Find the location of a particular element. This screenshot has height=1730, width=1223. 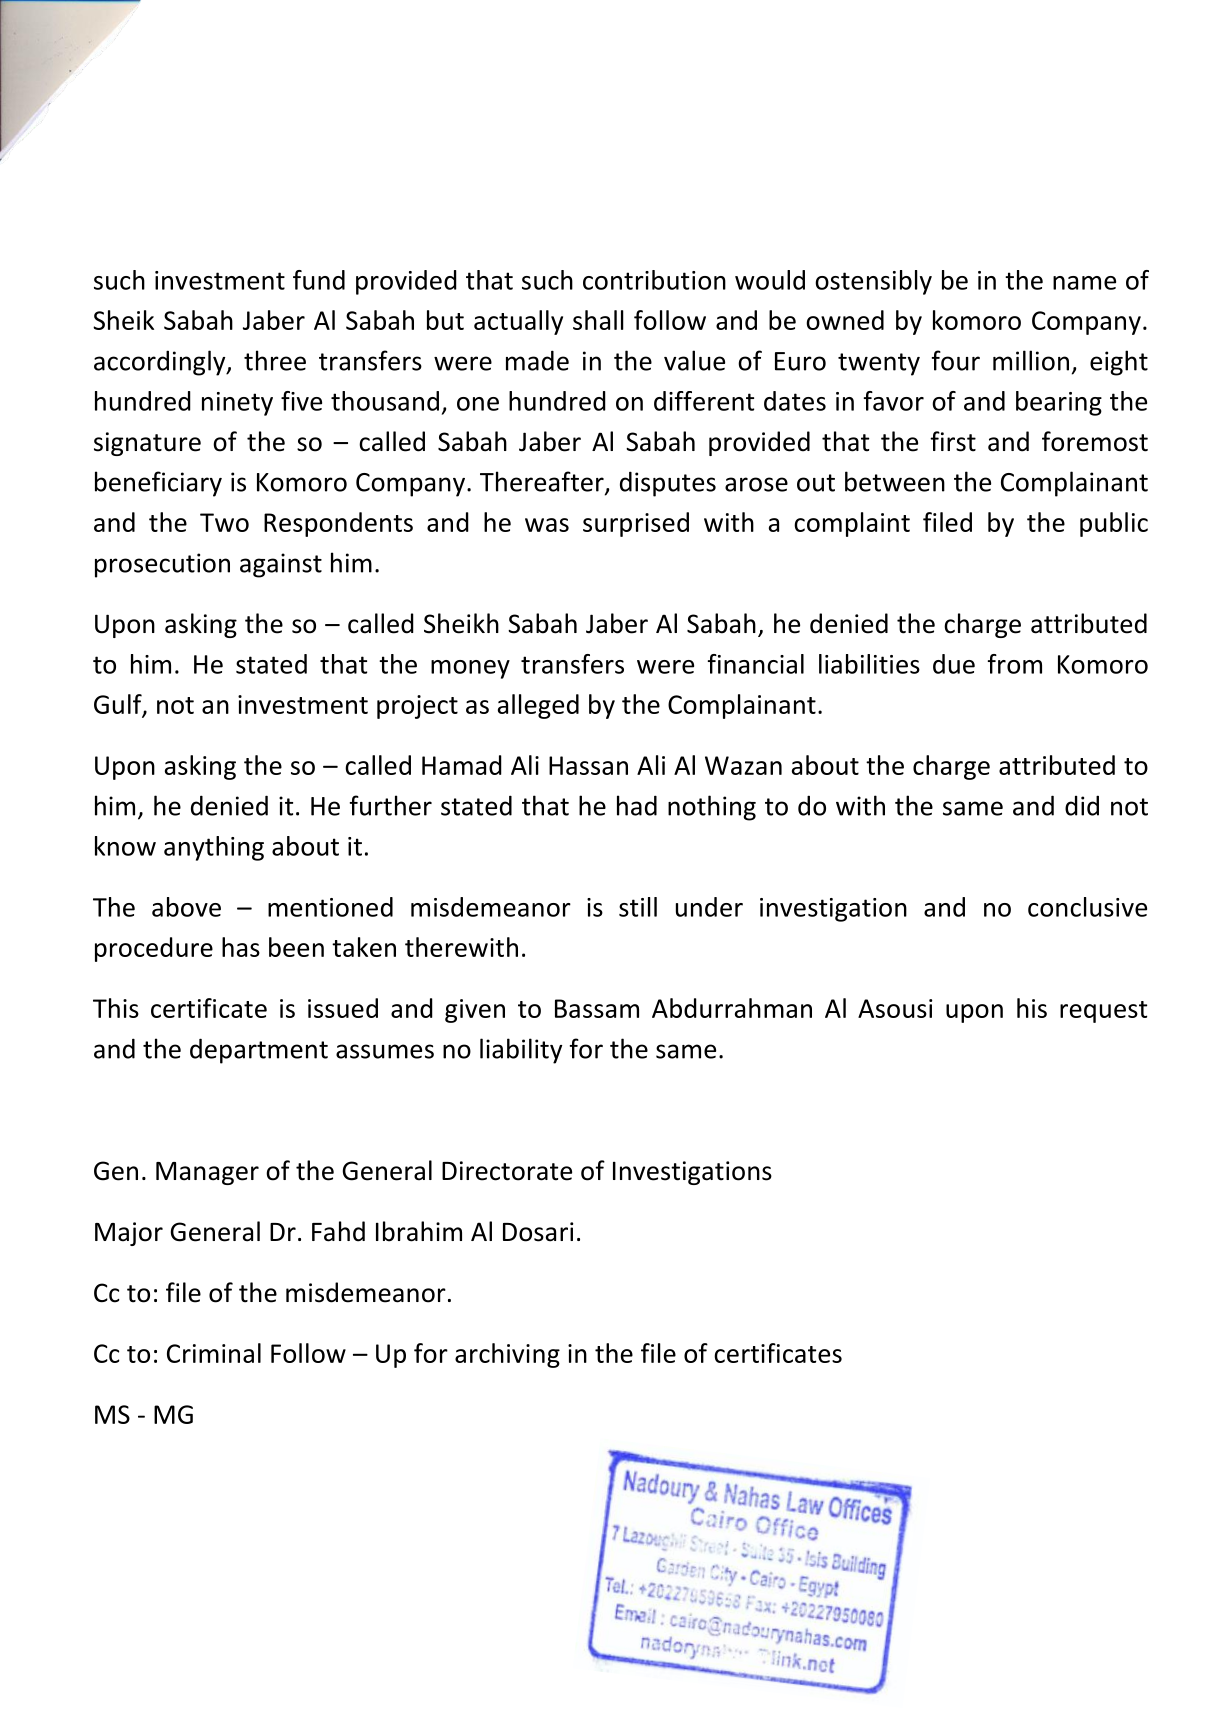

request is located at coordinates (1103, 1012).
